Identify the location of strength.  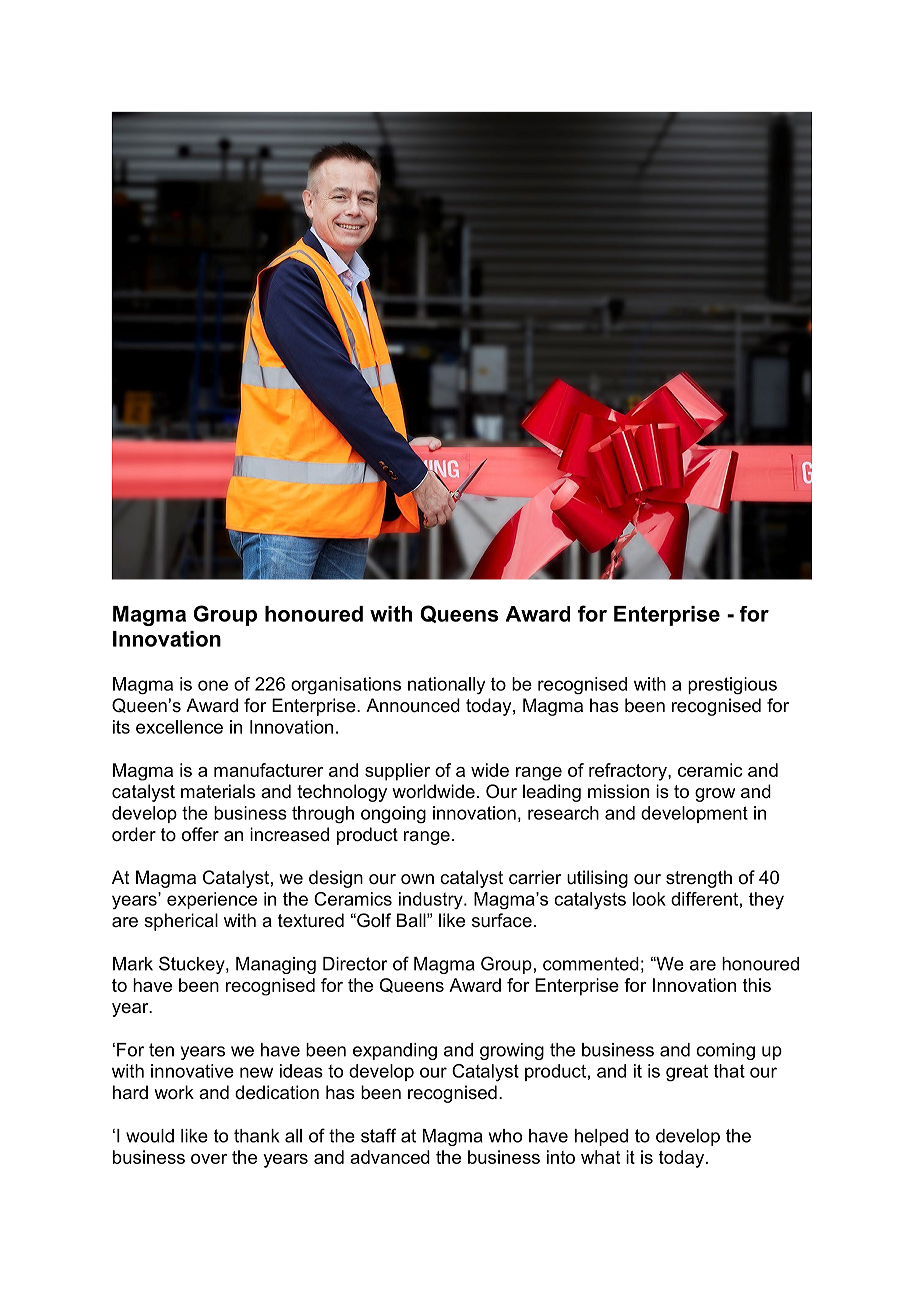
(699, 879).
